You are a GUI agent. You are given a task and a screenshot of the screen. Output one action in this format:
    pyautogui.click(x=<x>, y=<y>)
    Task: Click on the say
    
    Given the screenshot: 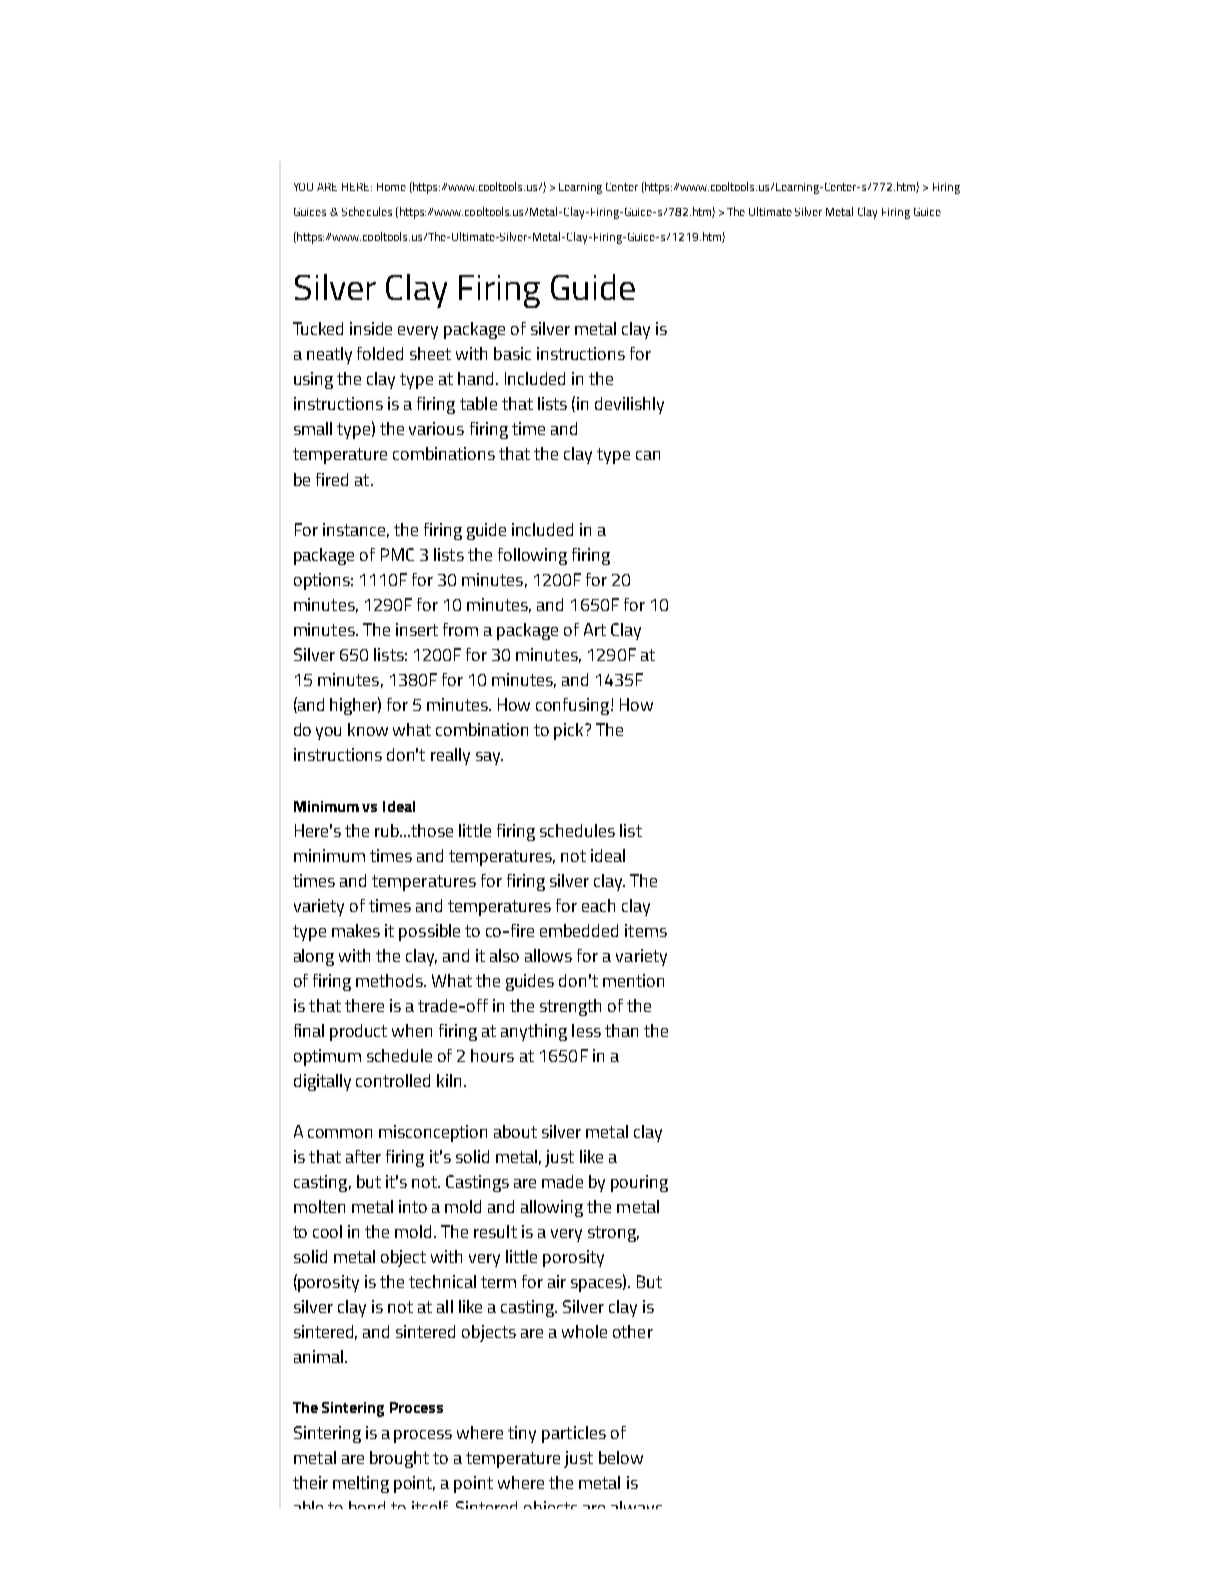 What is the action you would take?
    pyautogui.click(x=489, y=758)
